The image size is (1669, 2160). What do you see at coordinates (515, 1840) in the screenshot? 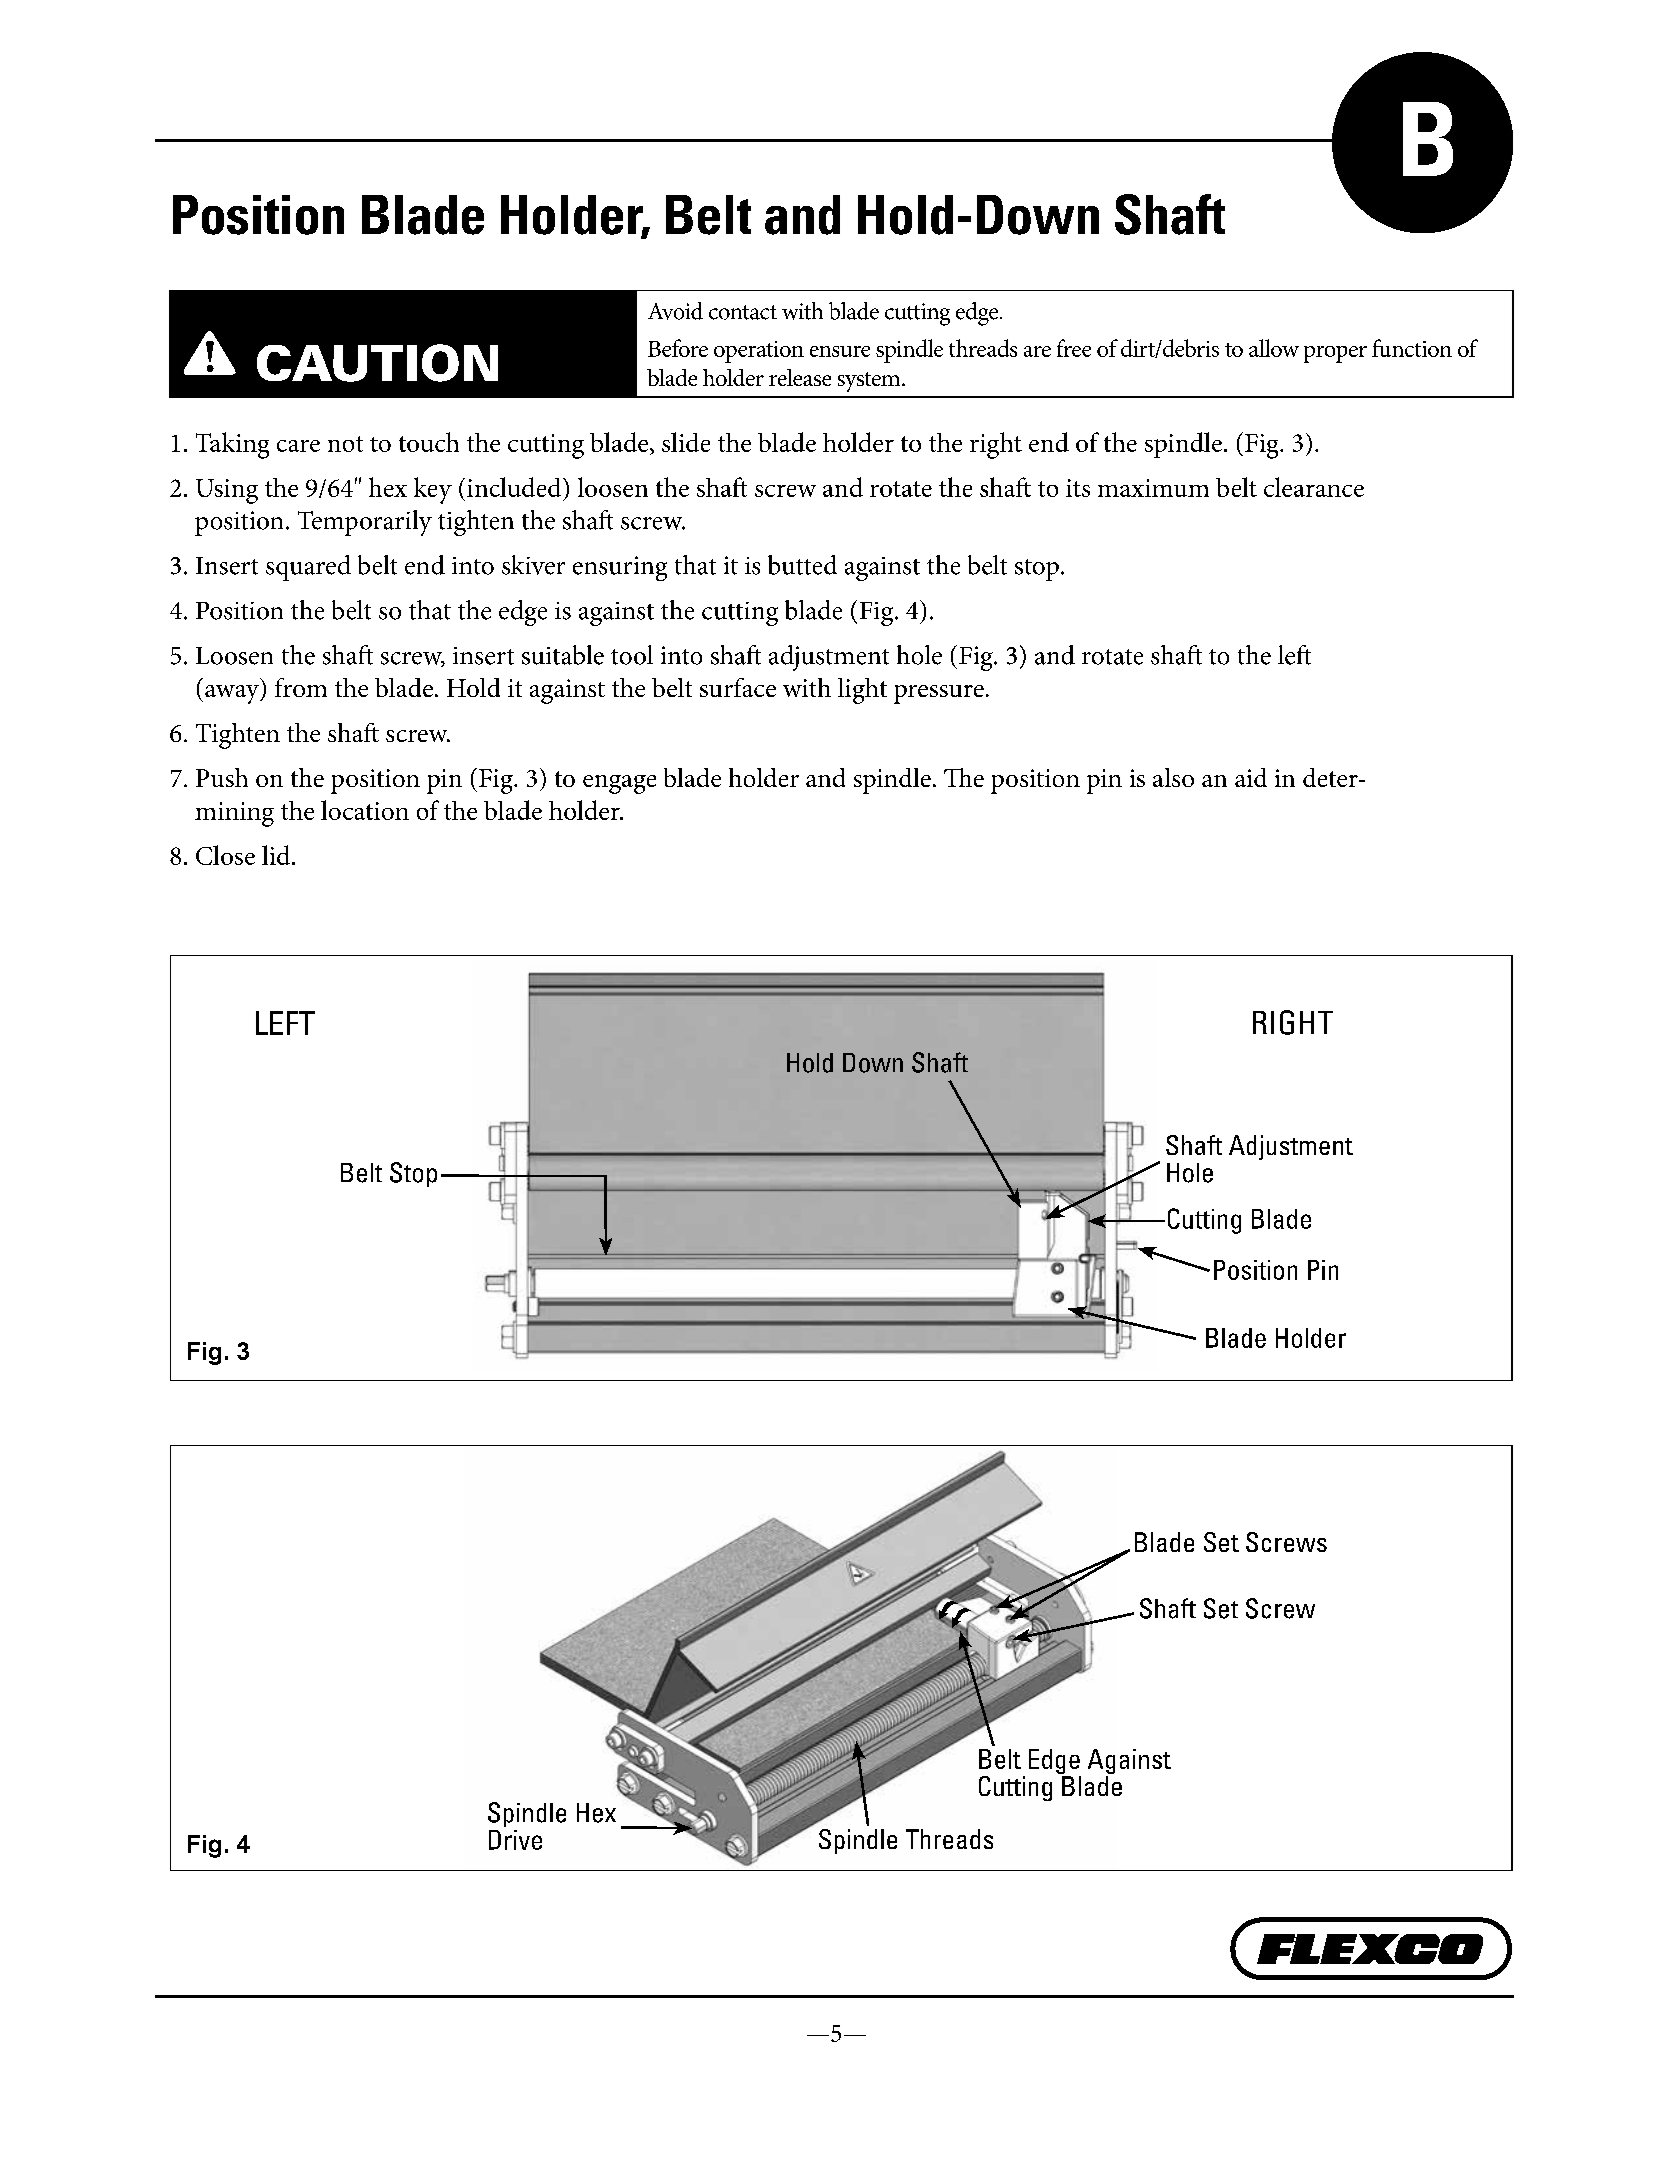
I see `Drive` at bounding box center [515, 1840].
